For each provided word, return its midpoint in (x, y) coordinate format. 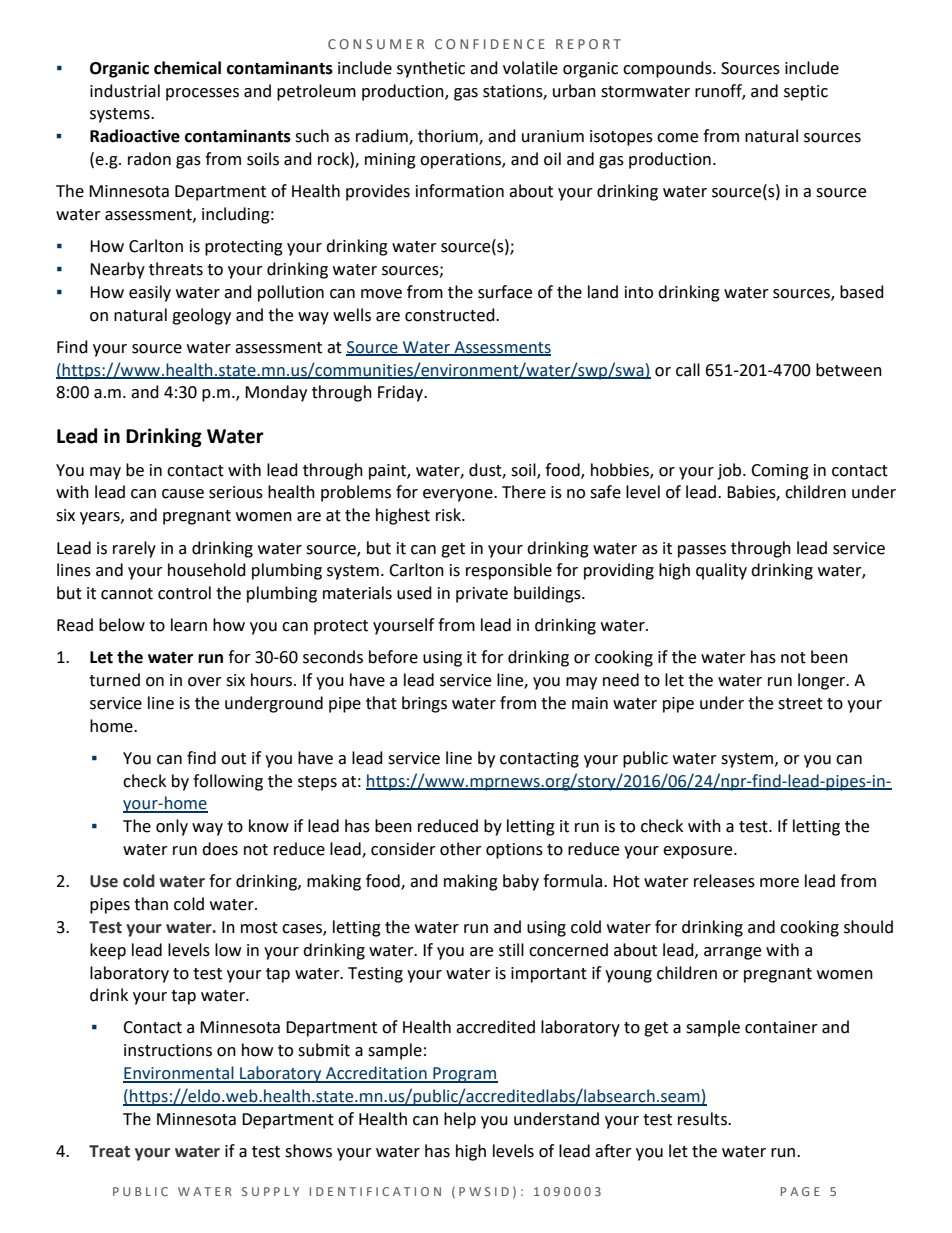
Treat (109, 1151)
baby (521, 882)
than (151, 904)
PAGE (800, 1191)
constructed (451, 315)
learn (189, 625)
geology (201, 316)
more (779, 883)
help (460, 1120)
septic (806, 93)
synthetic (431, 69)
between (849, 370)
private (482, 595)
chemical (187, 68)
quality (721, 571)
